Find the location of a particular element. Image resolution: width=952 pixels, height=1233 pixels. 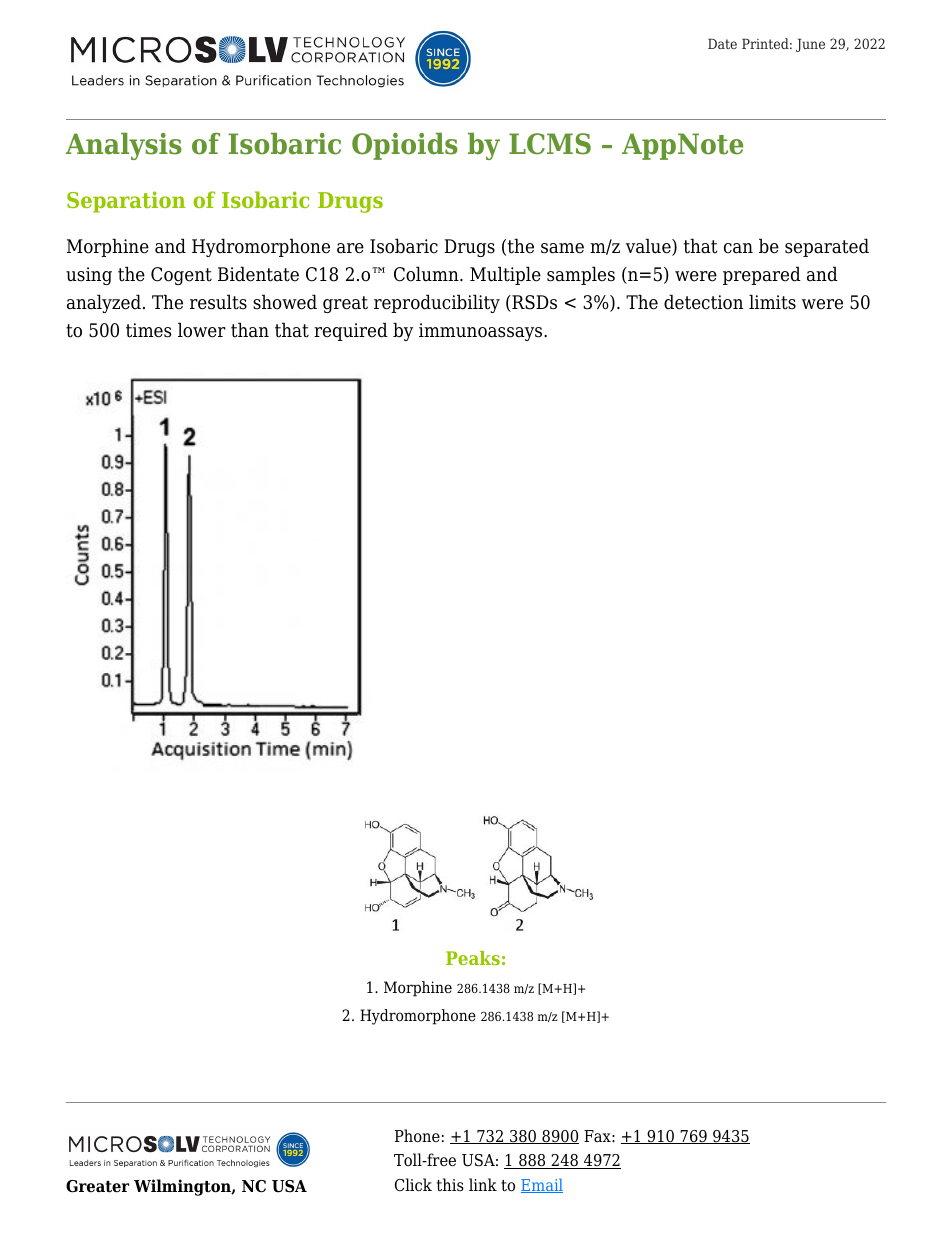

Date is located at coordinates (722, 43).
